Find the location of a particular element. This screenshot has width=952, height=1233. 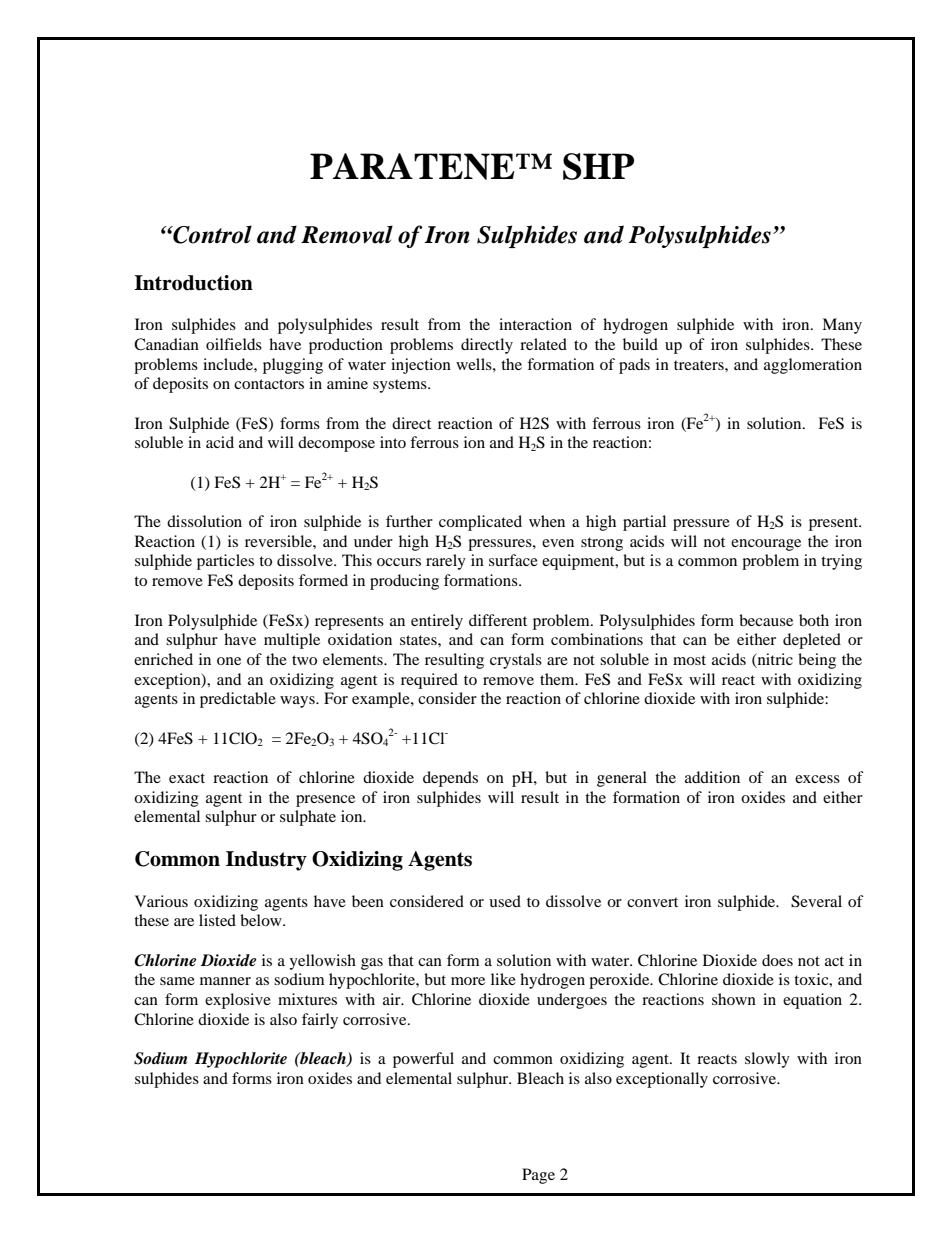

them is located at coordinates (558, 679).
